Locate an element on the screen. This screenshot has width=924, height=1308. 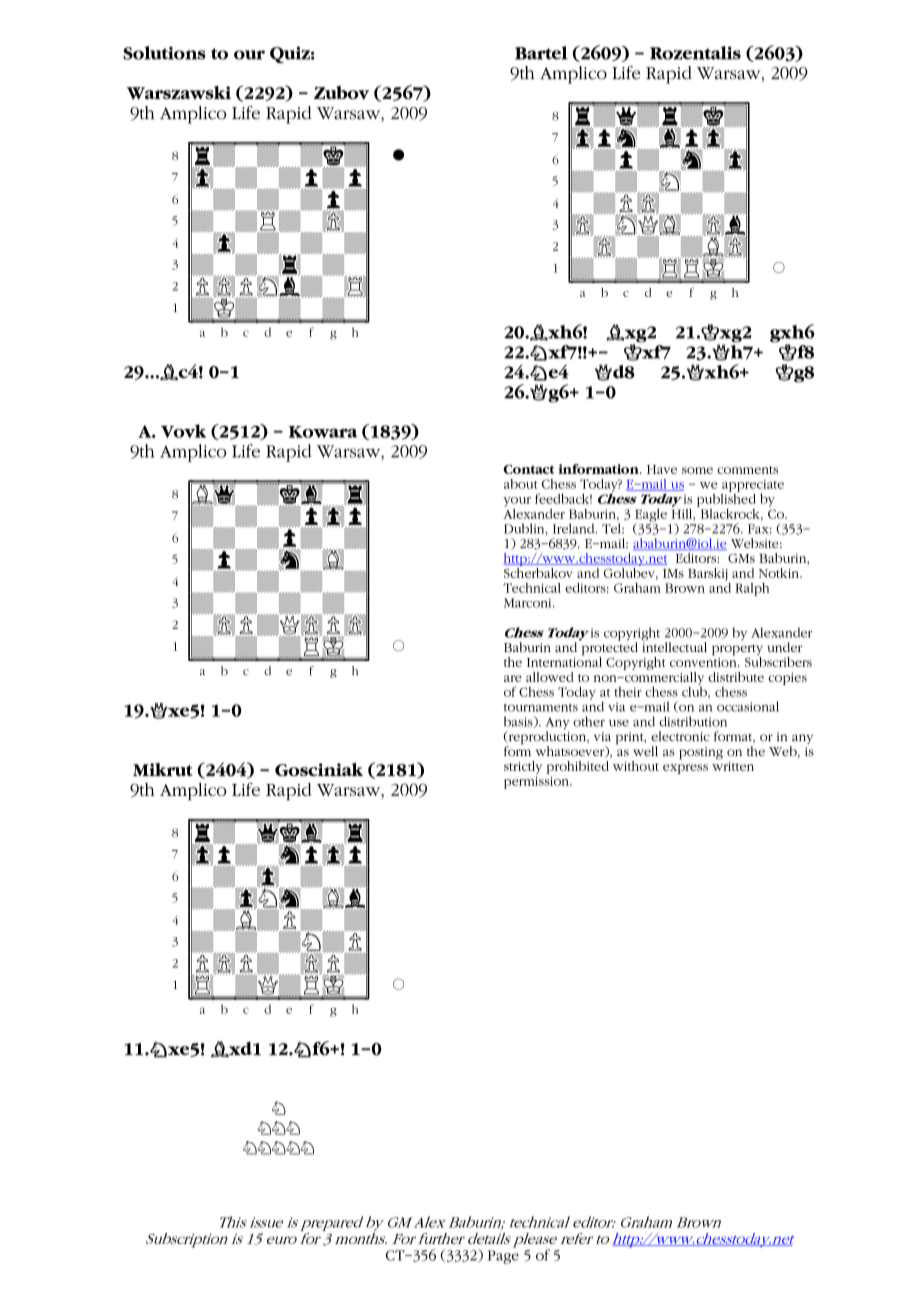
Page is located at coordinates (503, 1257).
